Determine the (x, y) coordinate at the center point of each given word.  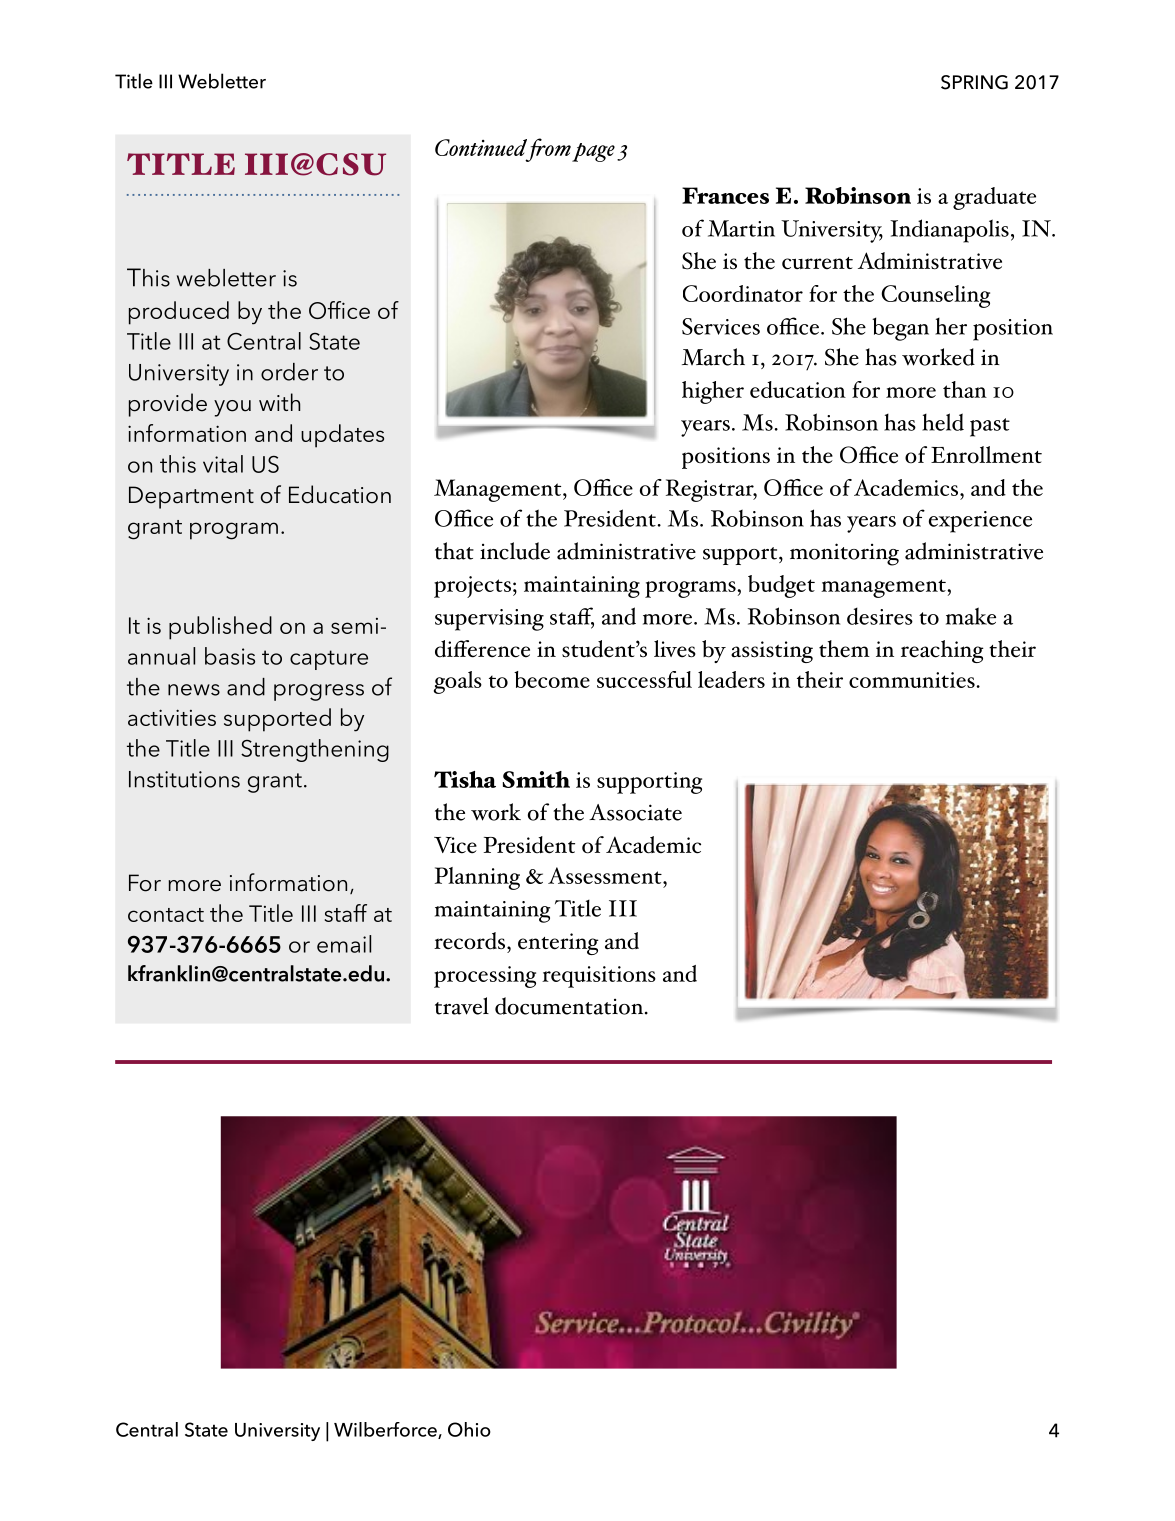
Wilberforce (386, 1430)
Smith (536, 779)
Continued (481, 147)
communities (913, 680)
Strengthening (315, 750)
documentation (570, 1006)
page (592, 152)
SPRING (974, 82)
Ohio (469, 1429)
